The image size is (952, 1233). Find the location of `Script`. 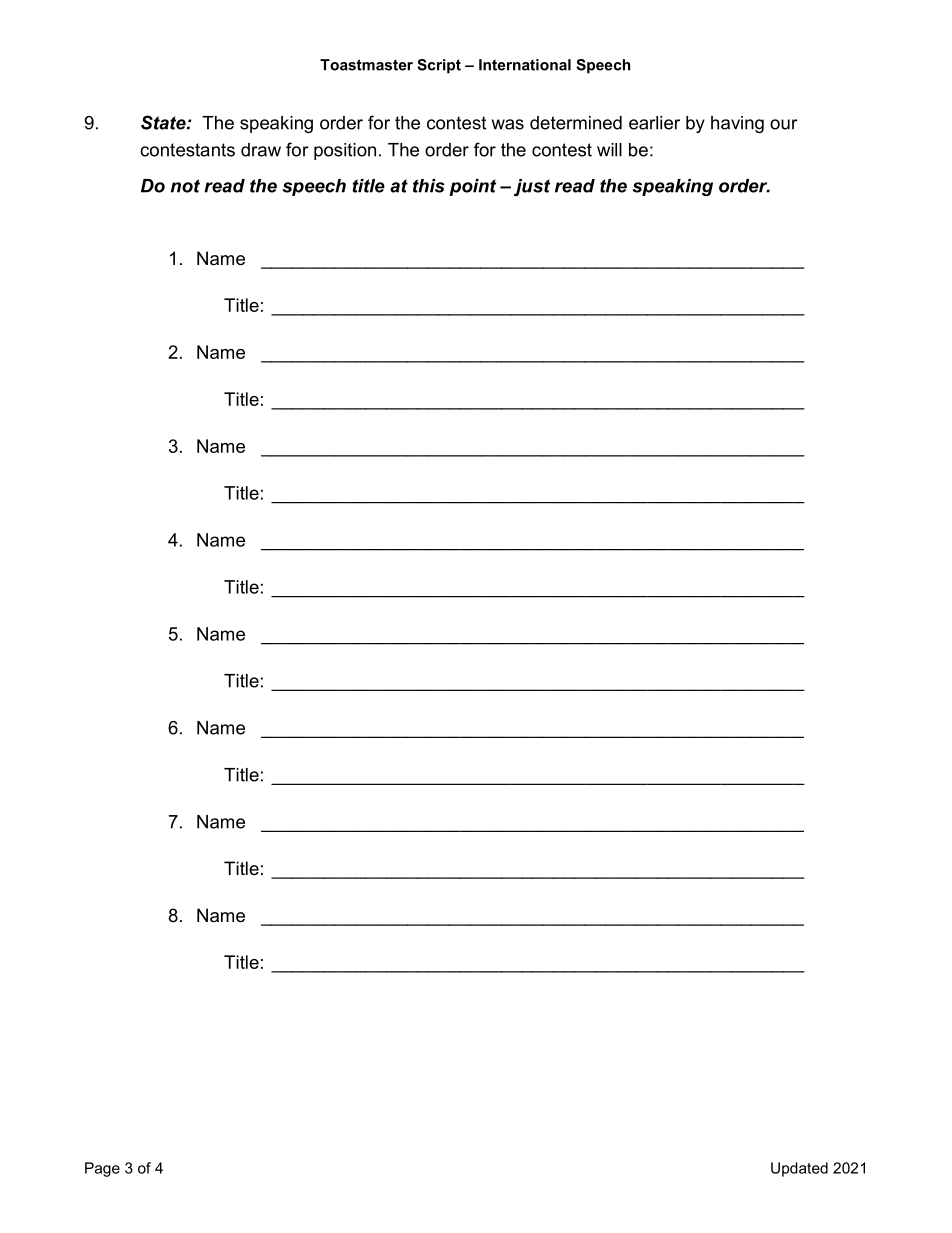

Script is located at coordinates (439, 66).
